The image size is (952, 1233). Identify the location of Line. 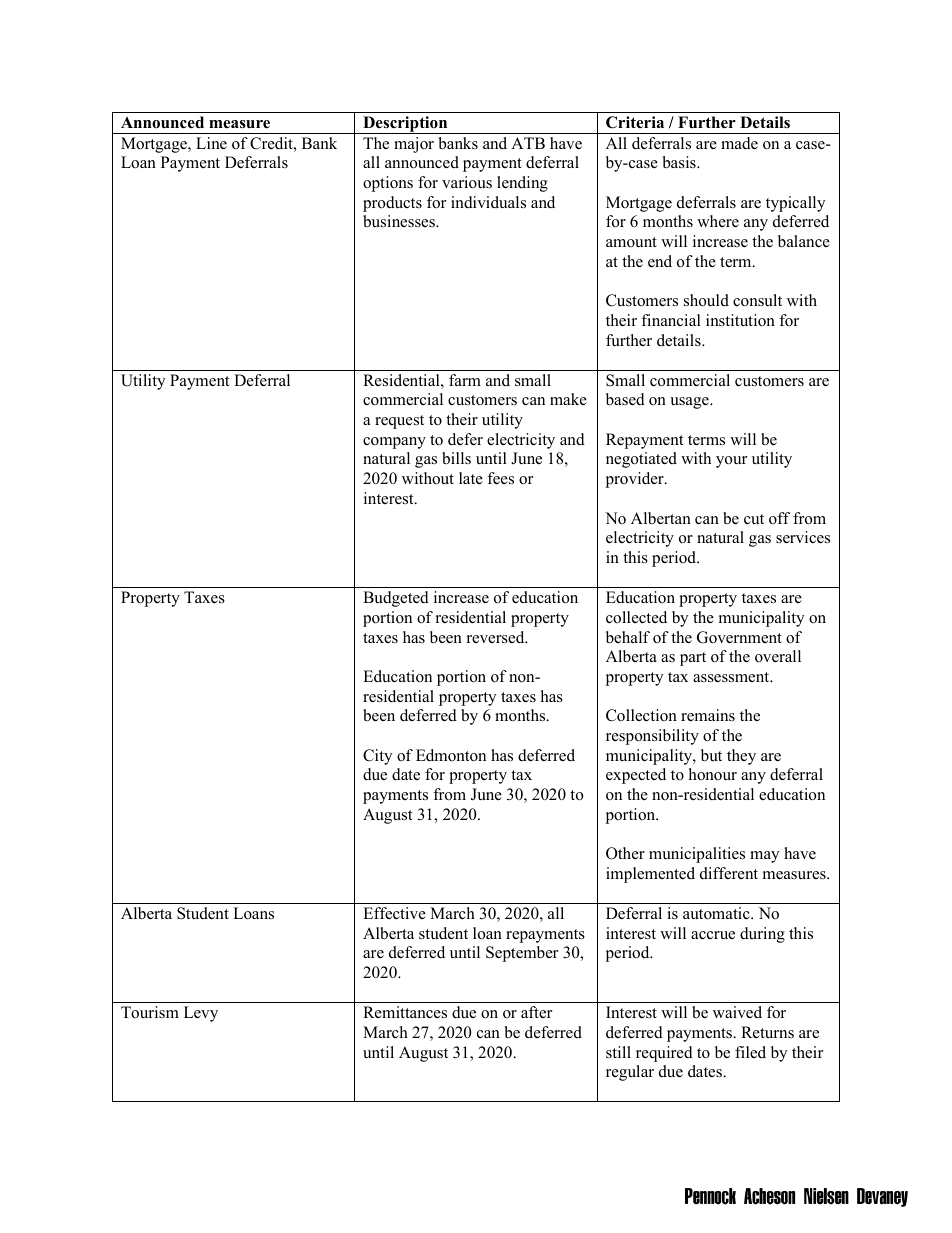
(211, 143).
